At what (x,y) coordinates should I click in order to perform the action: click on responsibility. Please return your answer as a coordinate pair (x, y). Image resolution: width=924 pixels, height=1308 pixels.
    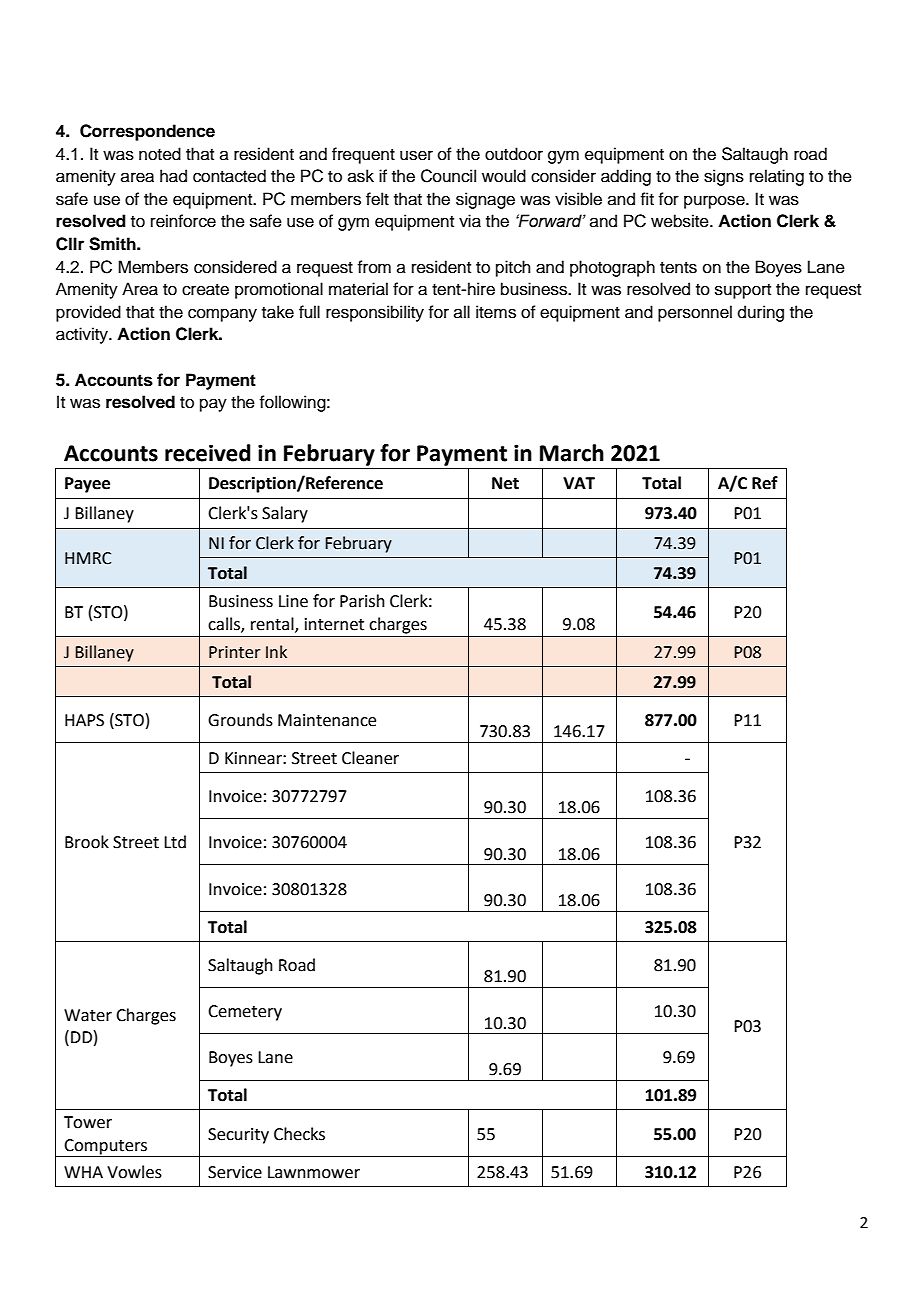
    Looking at the image, I should click on (375, 313).
